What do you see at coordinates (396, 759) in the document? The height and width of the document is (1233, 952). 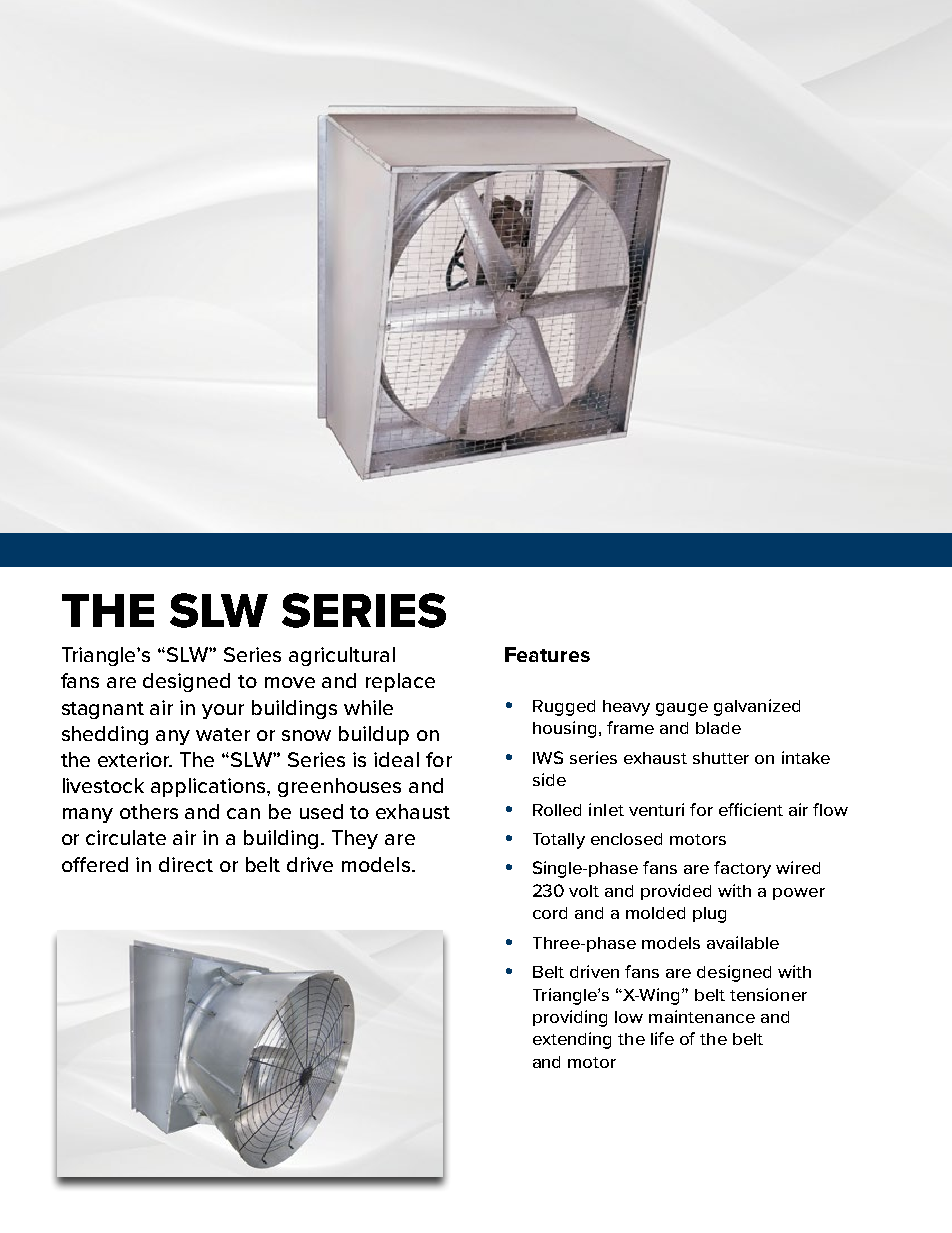 I see `ideal` at bounding box center [396, 759].
